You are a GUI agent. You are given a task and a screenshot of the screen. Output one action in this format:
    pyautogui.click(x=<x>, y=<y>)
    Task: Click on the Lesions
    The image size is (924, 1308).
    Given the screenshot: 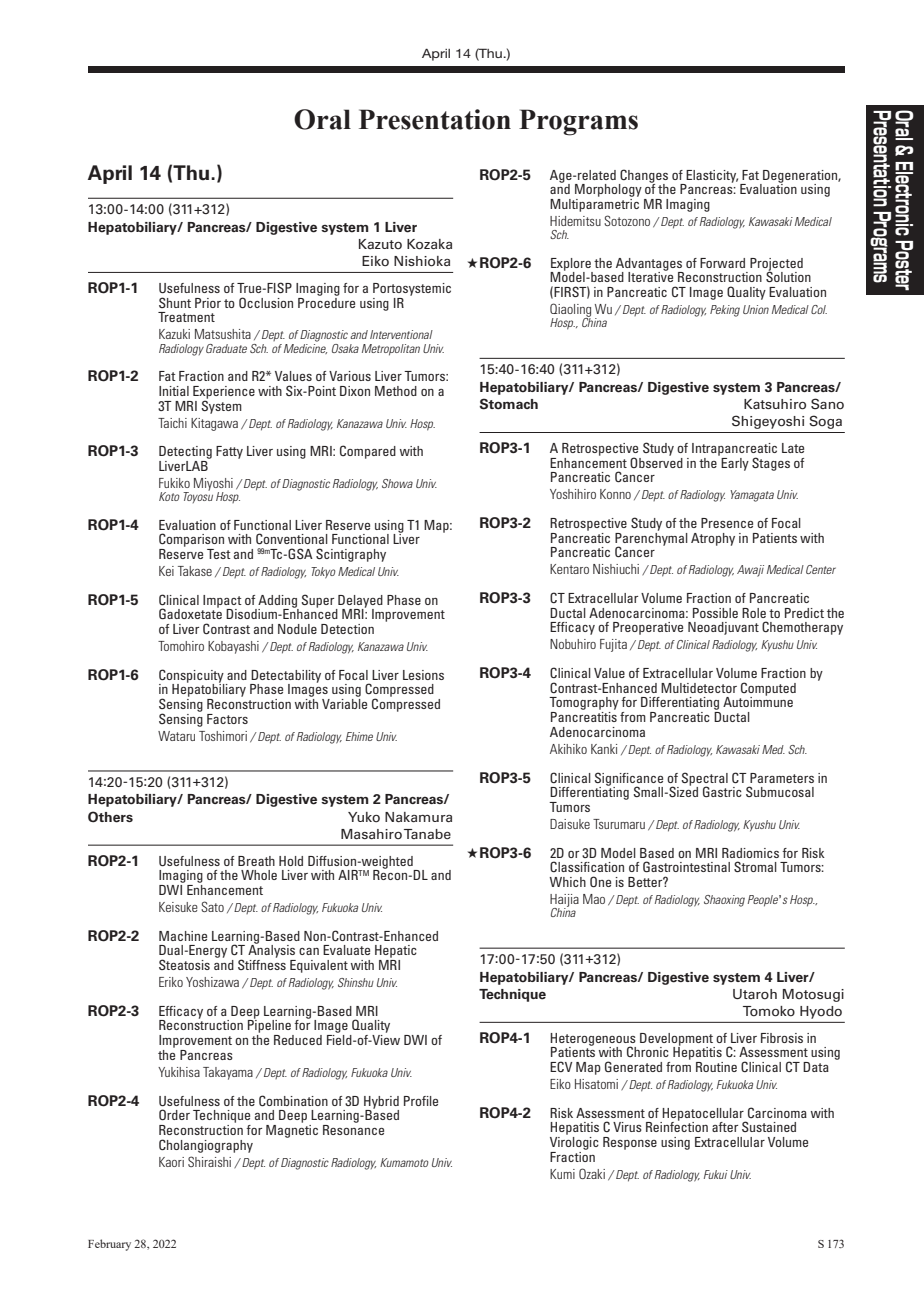 What is the action you would take?
    pyautogui.click(x=423, y=675)
